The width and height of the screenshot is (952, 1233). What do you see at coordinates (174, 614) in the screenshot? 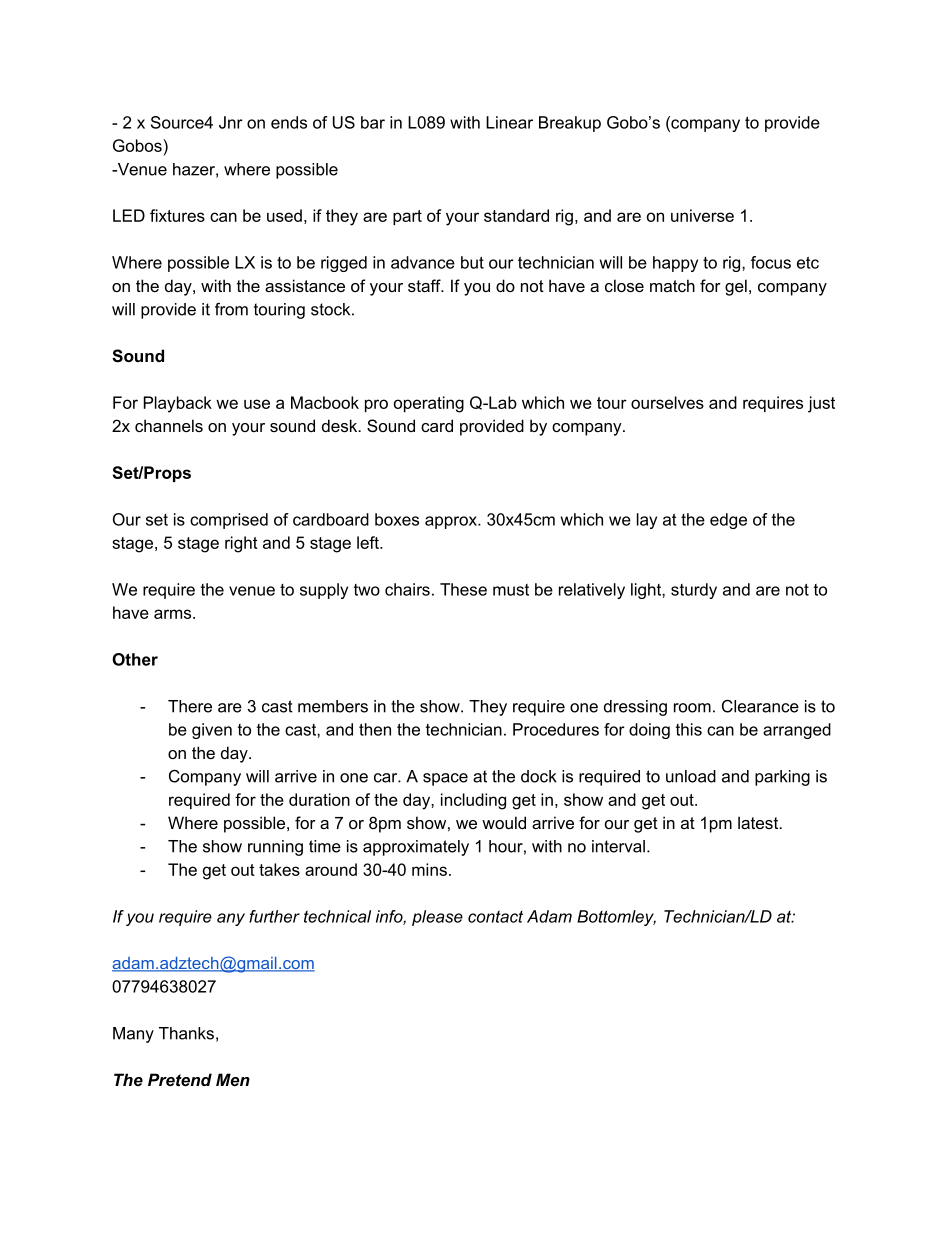
I see `arms` at bounding box center [174, 614].
